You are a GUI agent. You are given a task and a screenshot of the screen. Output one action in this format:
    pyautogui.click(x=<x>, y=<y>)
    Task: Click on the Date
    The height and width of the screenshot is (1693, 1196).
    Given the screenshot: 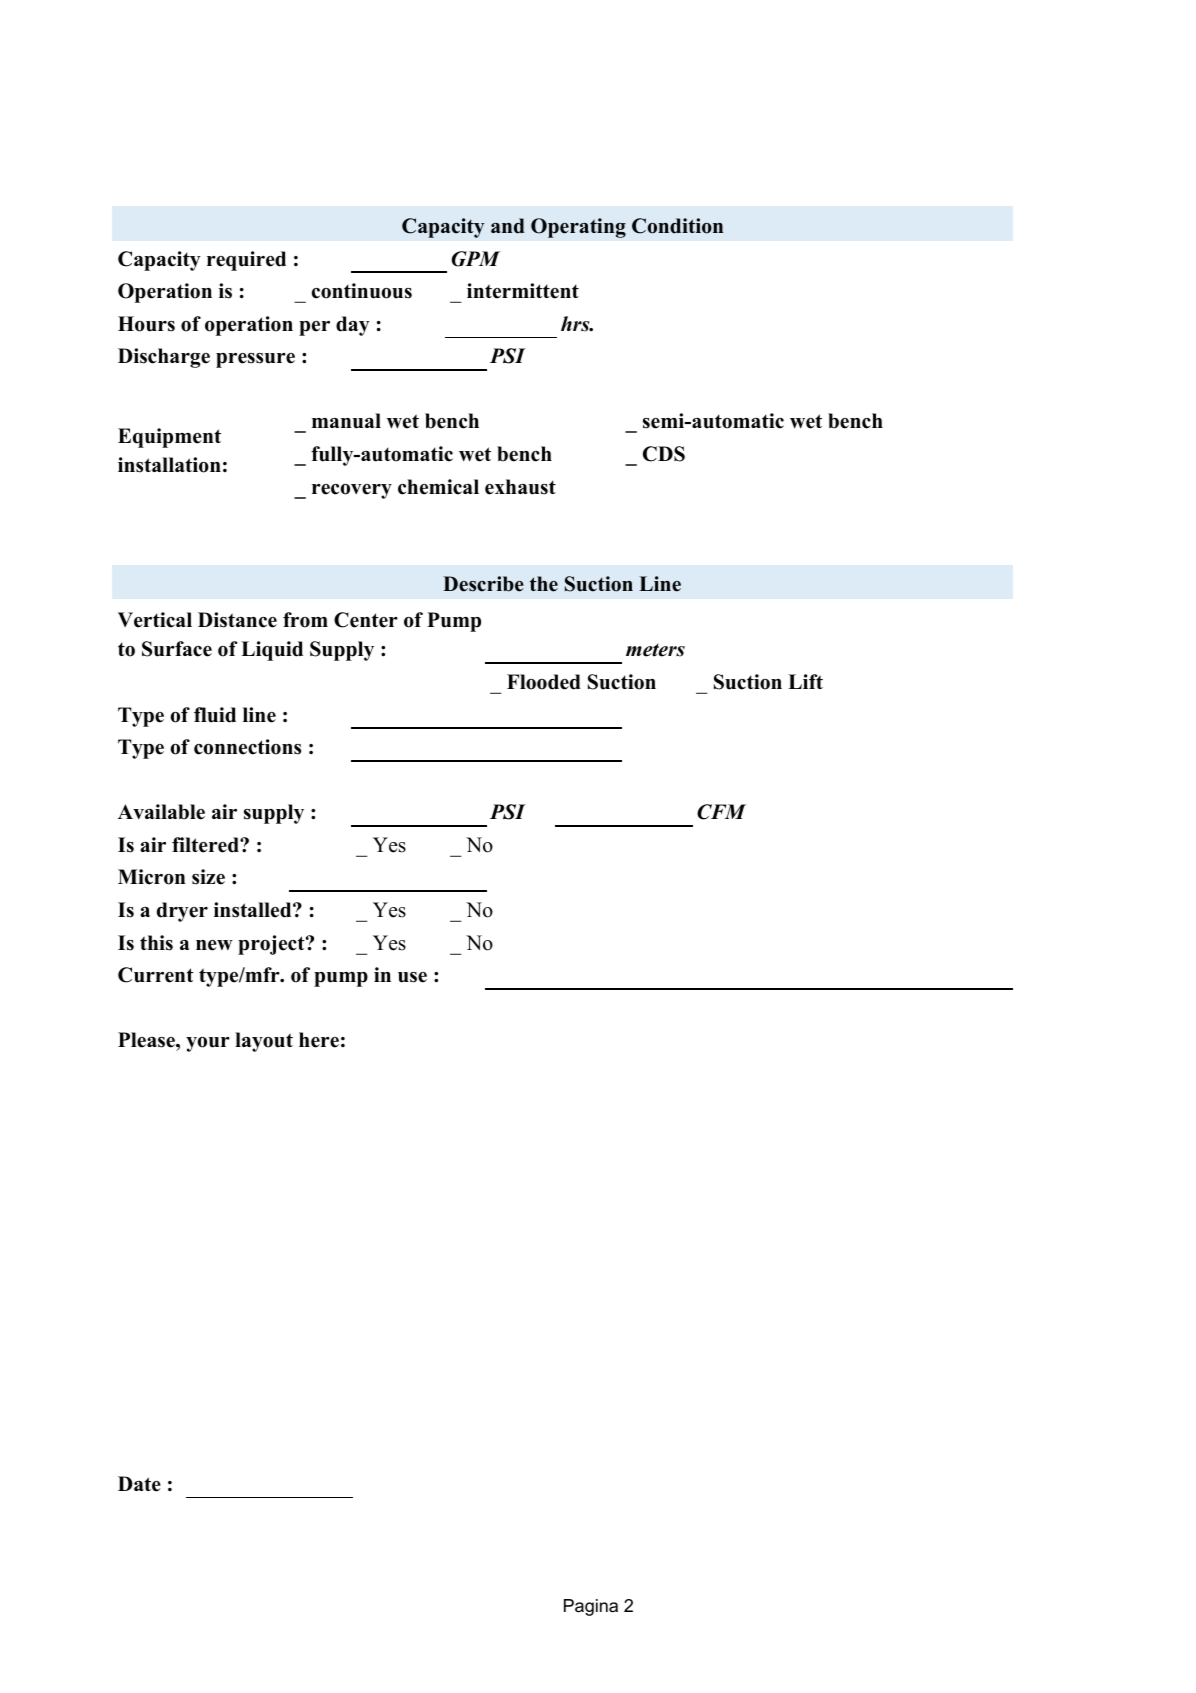 What is the action you would take?
    pyautogui.click(x=139, y=1484)
